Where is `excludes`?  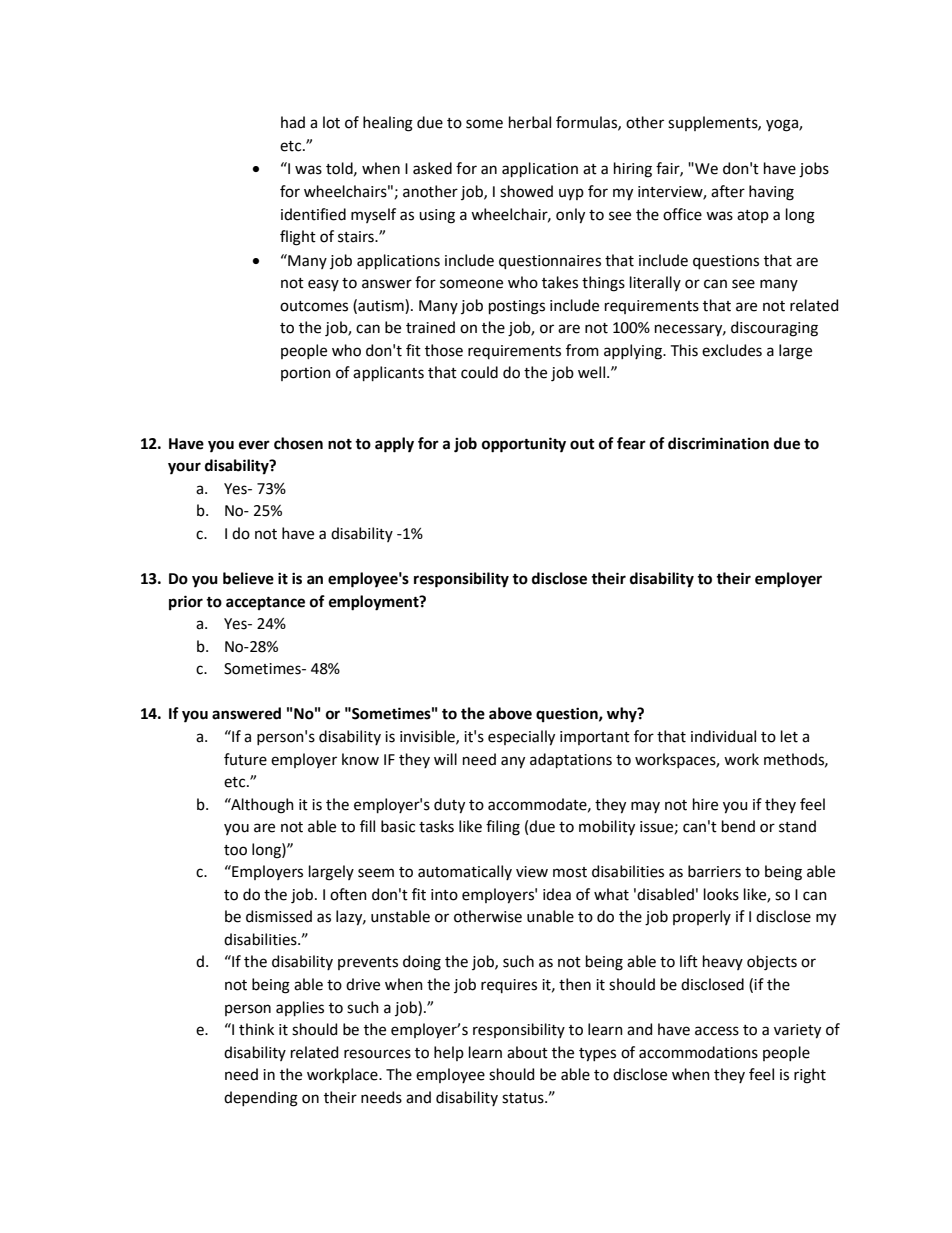
excludes is located at coordinates (732, 350).
